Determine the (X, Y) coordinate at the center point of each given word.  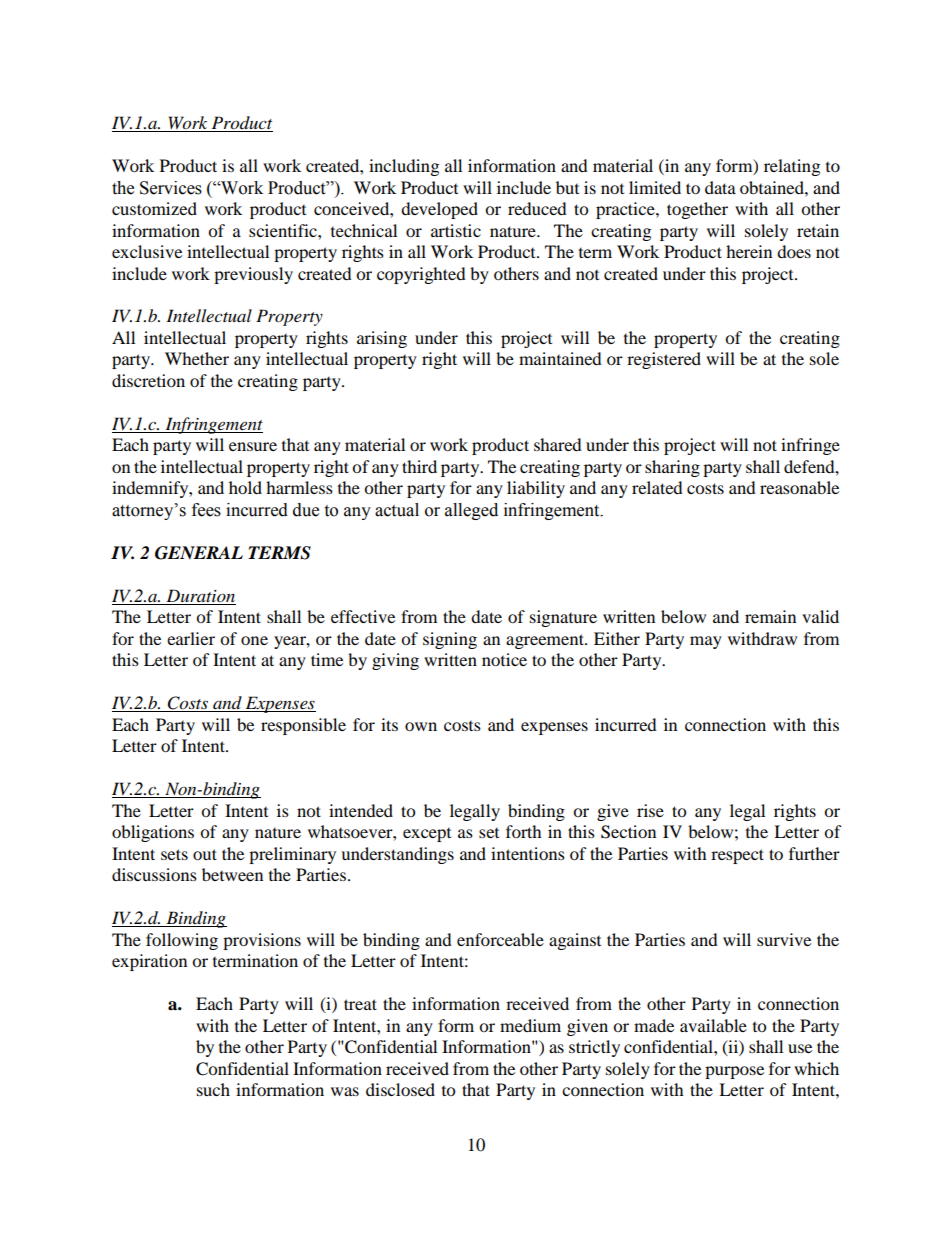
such (213, 1089)
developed (439, 210)
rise (650, 810)
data (720, 187)
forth (524, 831)
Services (171, 188)
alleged (471, 511)
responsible (303, 726)
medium (530, 1025)
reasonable (799, 487)
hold (245, 487)
